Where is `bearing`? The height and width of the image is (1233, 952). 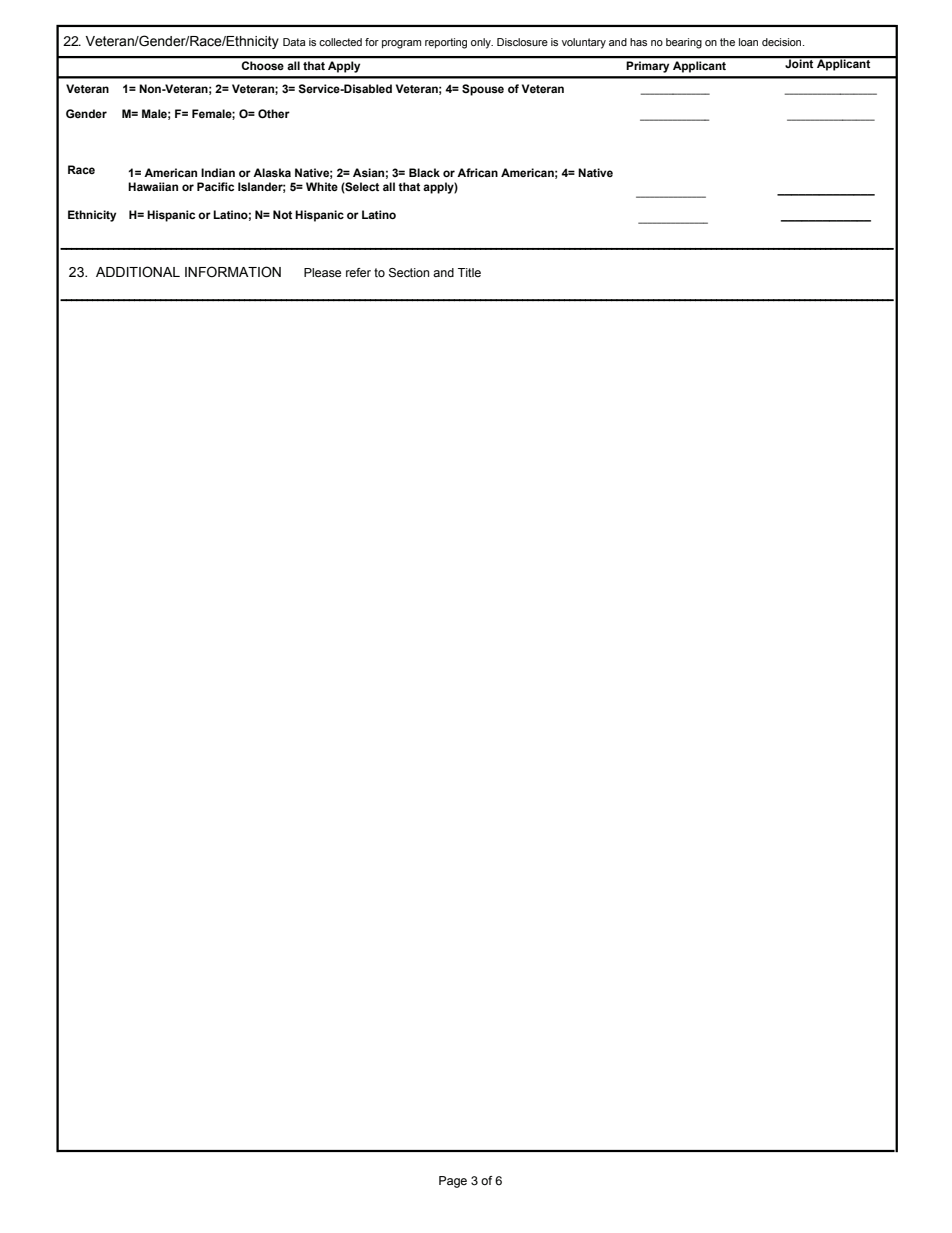 bearing is located at coordinates (684, 43).
